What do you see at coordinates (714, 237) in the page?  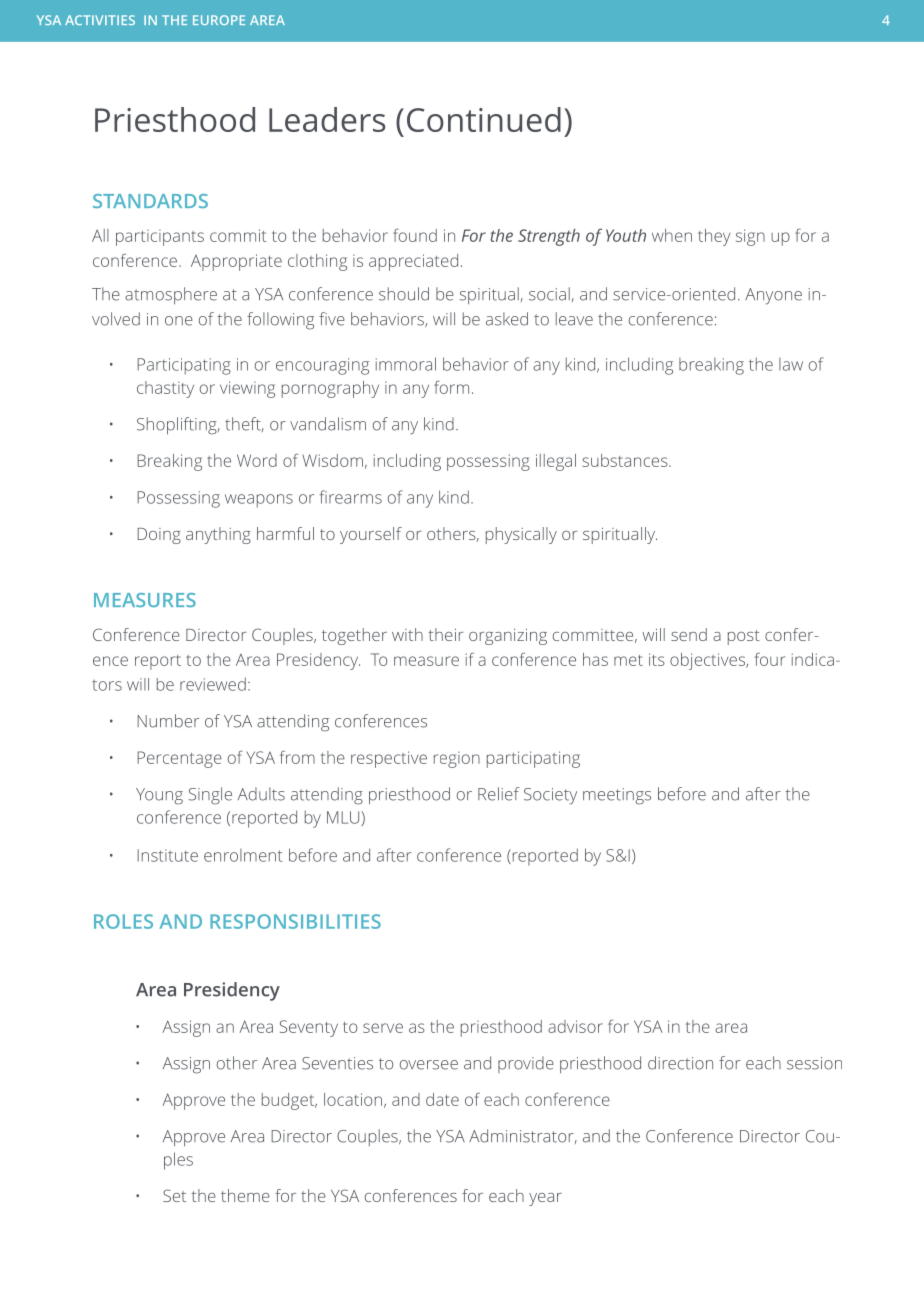 I see `they` at bounding box center [714, 237].
